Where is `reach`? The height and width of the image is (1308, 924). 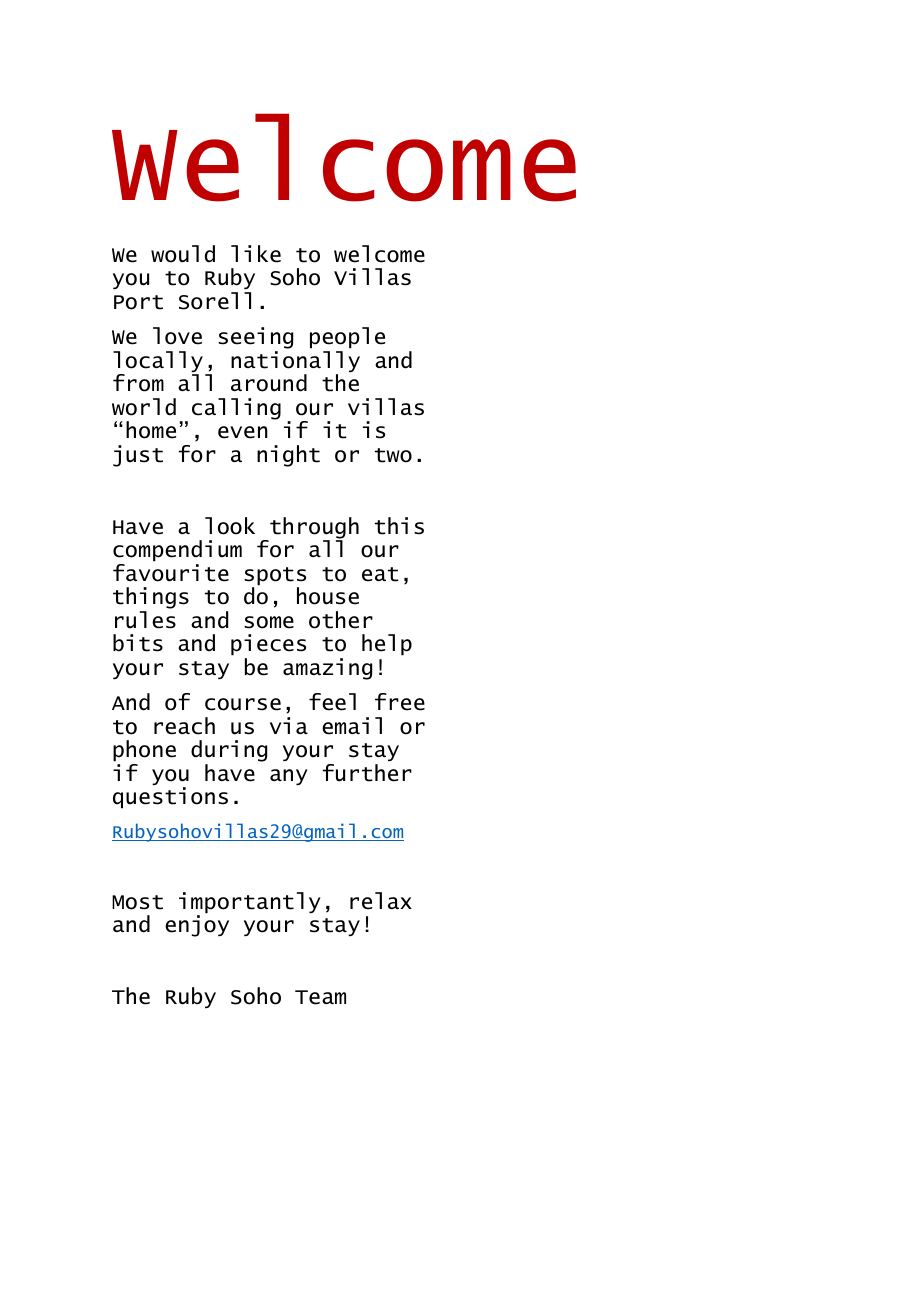 reach is located at coordinates (184, 726).
